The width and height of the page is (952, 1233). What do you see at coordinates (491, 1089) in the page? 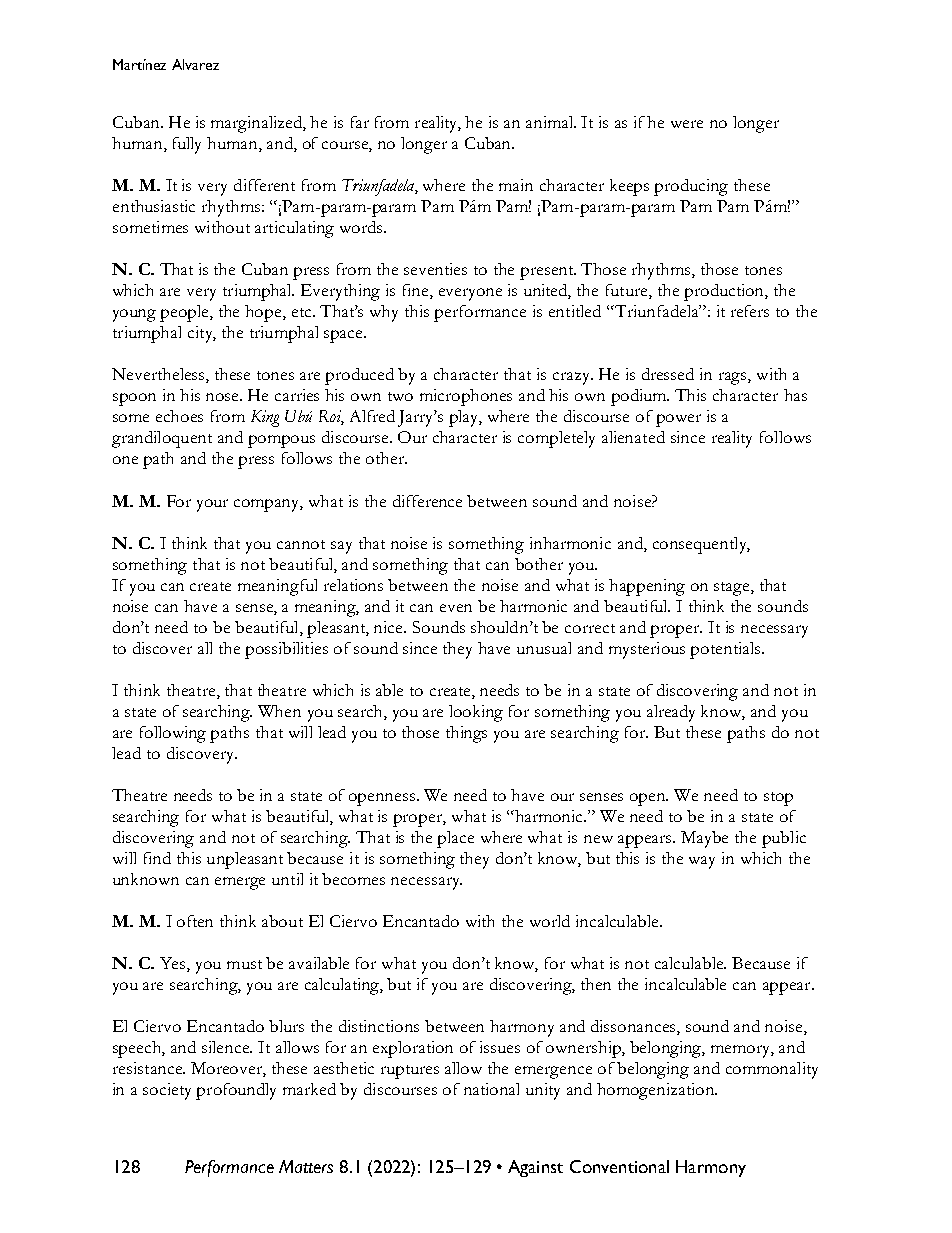
I see `national` at bounding box center [491, 1089].
